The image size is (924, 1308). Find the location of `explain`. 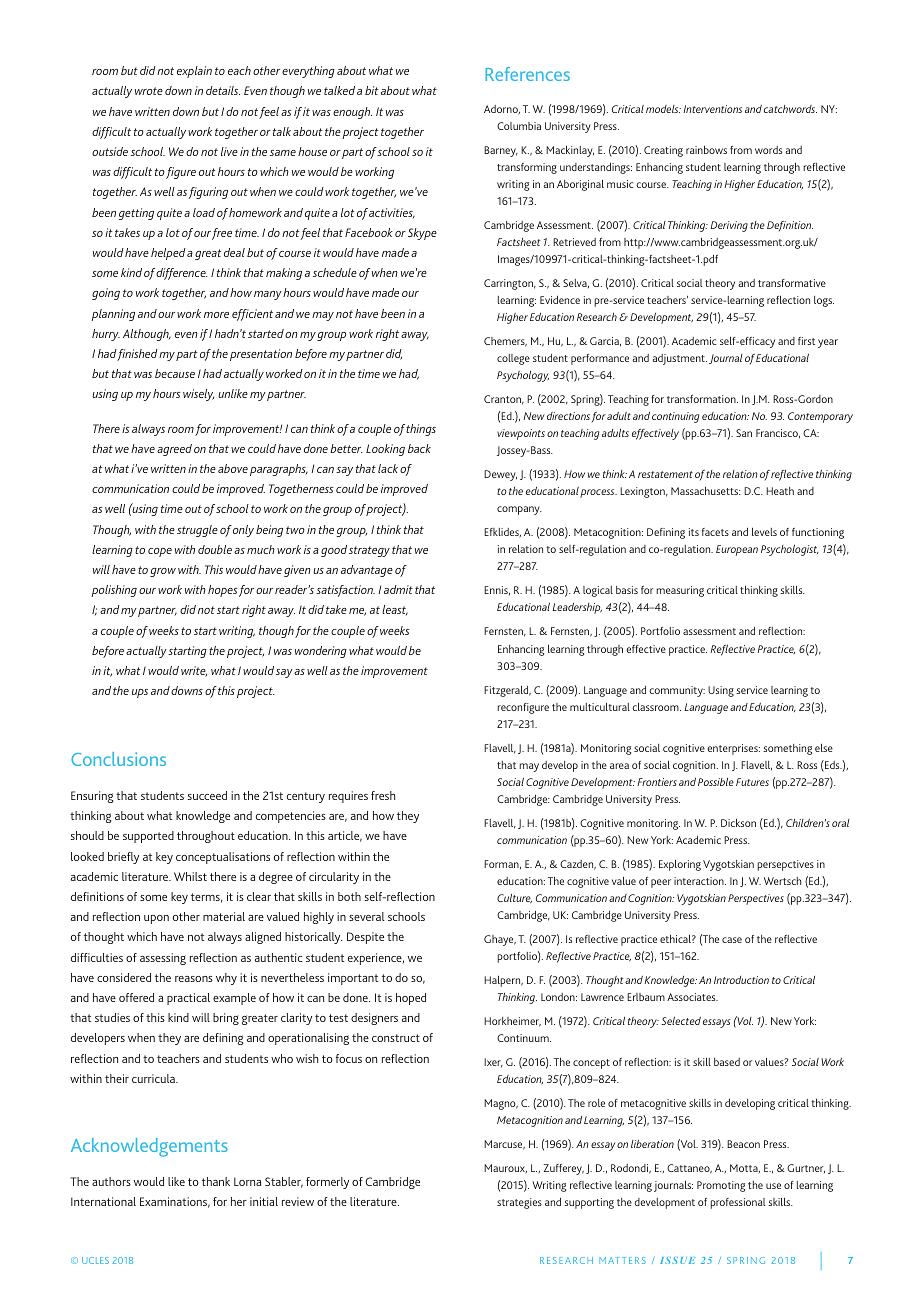

explain is located at coordinates (194, 72).
